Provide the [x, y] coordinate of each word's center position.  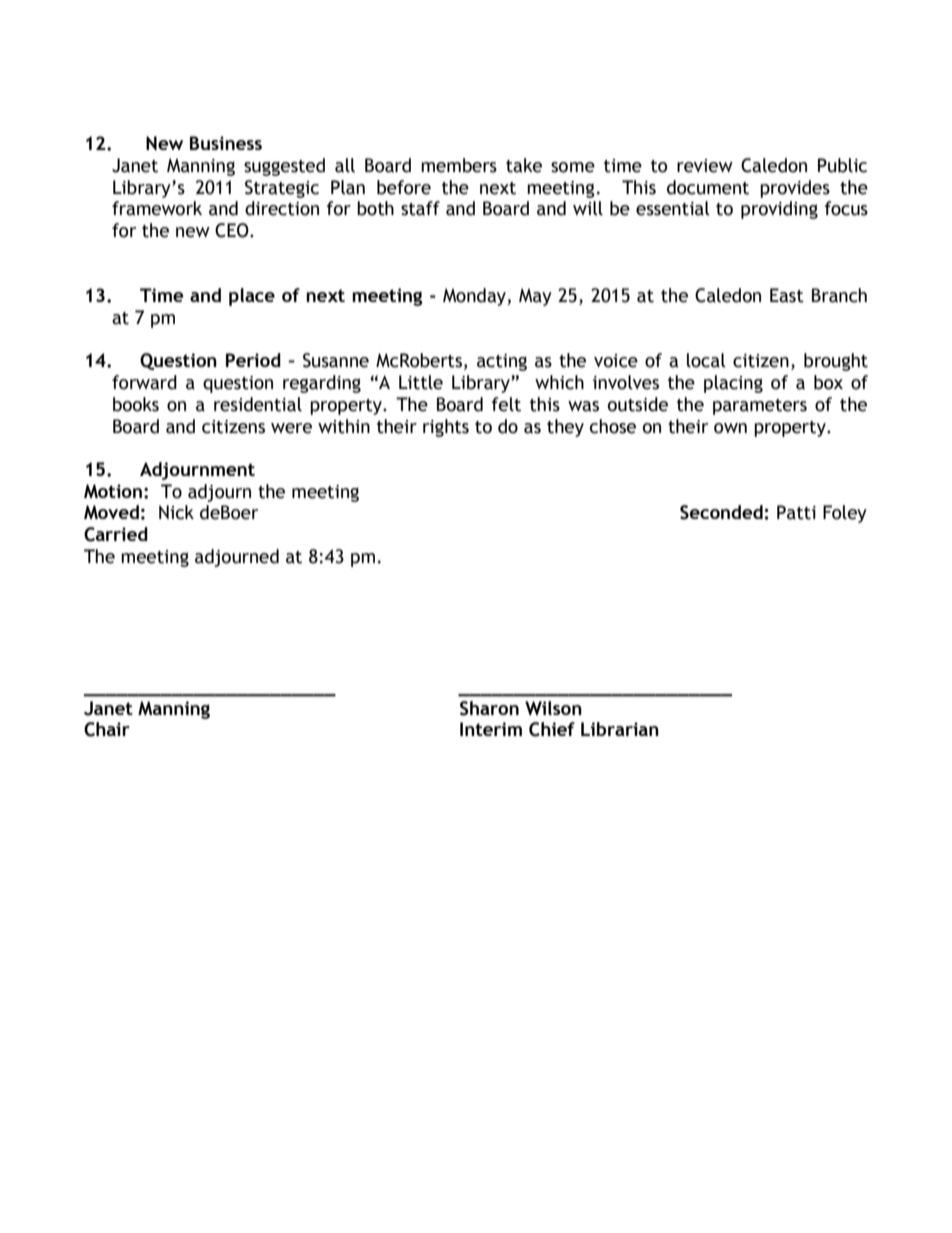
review [705, 166]
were [291, 428]
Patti [796, 512]
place [252, 297]
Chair [107, 729]
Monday [475, 297]
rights [446, 428]
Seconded [721, 512]
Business [226, 143]
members [459, 165]
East [787, 295]
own [730, 428]
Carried [116, 534]
